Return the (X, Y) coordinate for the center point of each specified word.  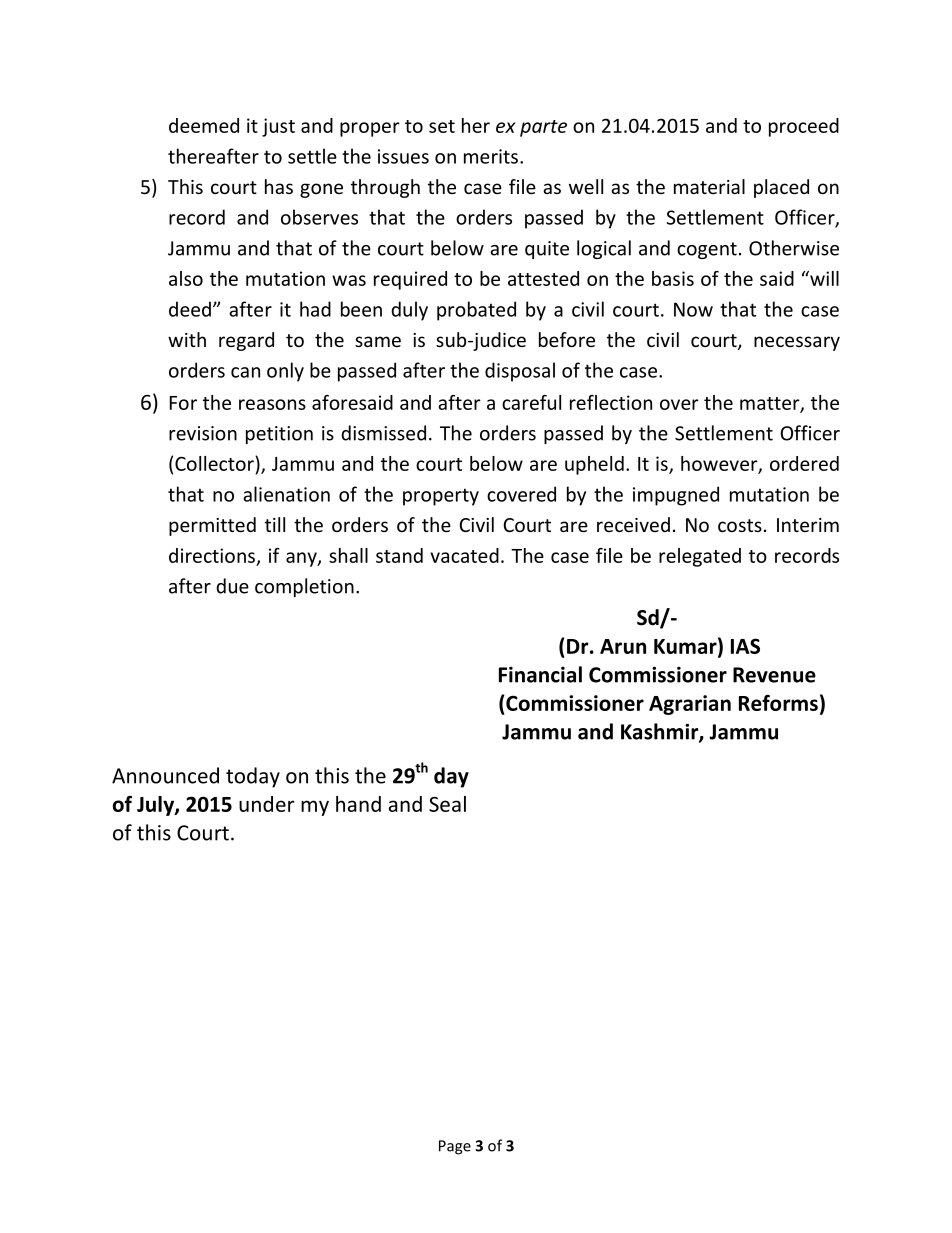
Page (455, 1147)
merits (491, 156)
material (709, 186)
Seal (447, 804)
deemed (204, 125)
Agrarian (690, 705)
